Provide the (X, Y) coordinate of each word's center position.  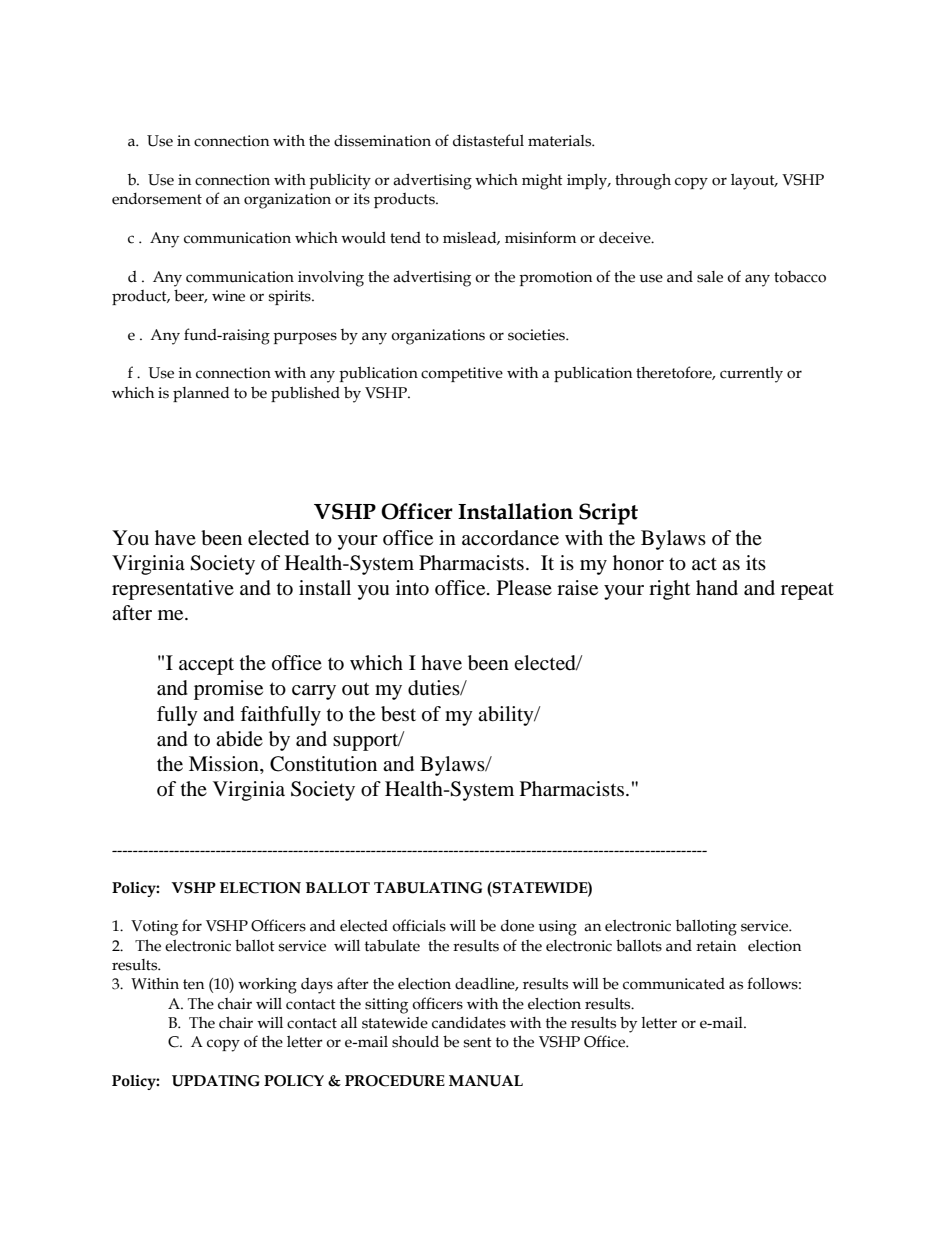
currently (751, 375)
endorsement (157, 199)
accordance (510, 538)
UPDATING (216, 1081)
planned (201, 394)
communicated (674, 984)
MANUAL (486, 1081)
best (398, 714)
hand (717, 587)
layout (754, 182)
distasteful (488, 140)
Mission (225, 764)
